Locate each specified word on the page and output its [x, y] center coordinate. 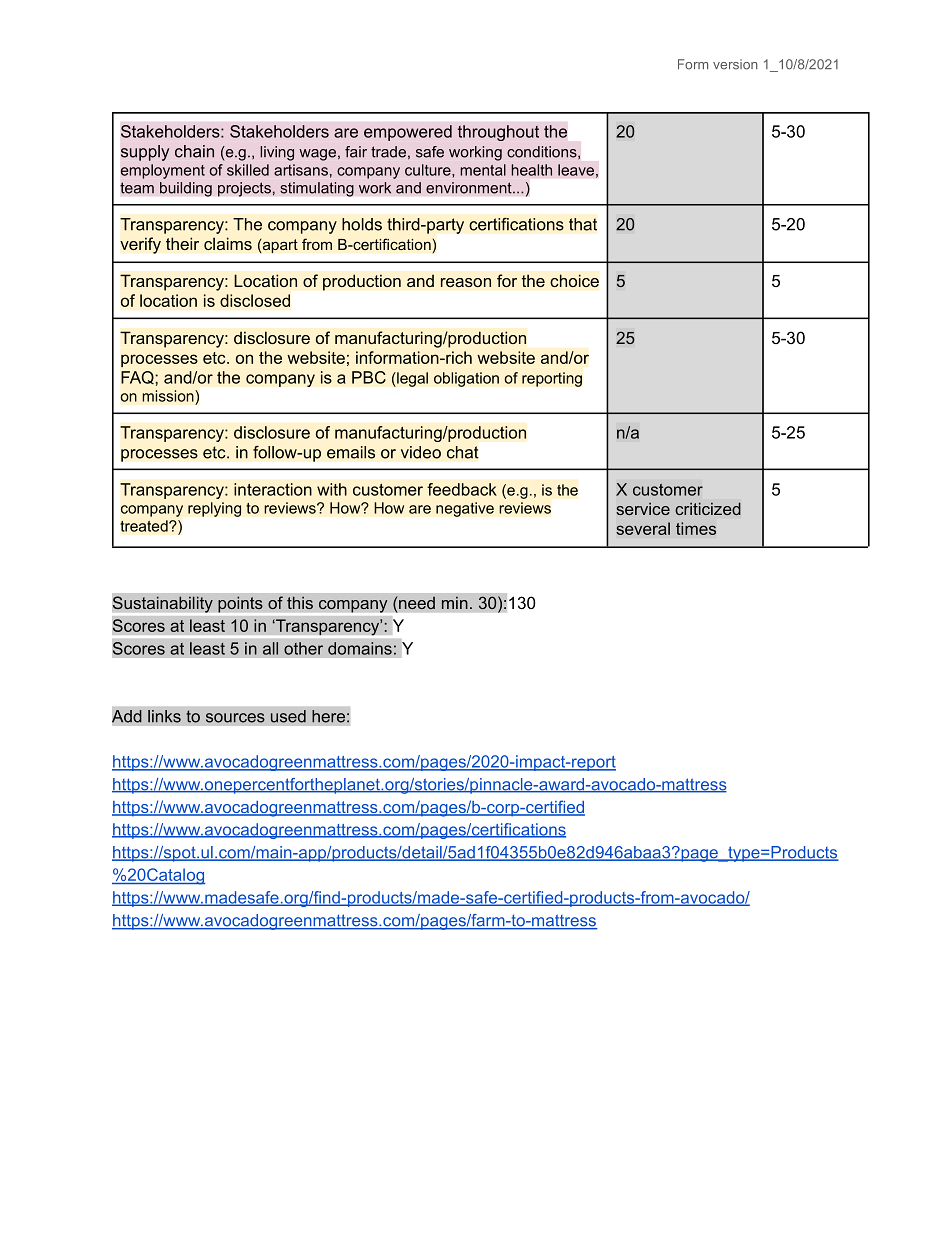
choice [574, 281]
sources [235, 718]
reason [466, 282]
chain [194, 151]
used [288, 716]
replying [214, 509]
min [454, 602]
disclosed [255, 300]
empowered [408, 133]
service [643, 509]
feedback [462, 489]
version [735, 64]
